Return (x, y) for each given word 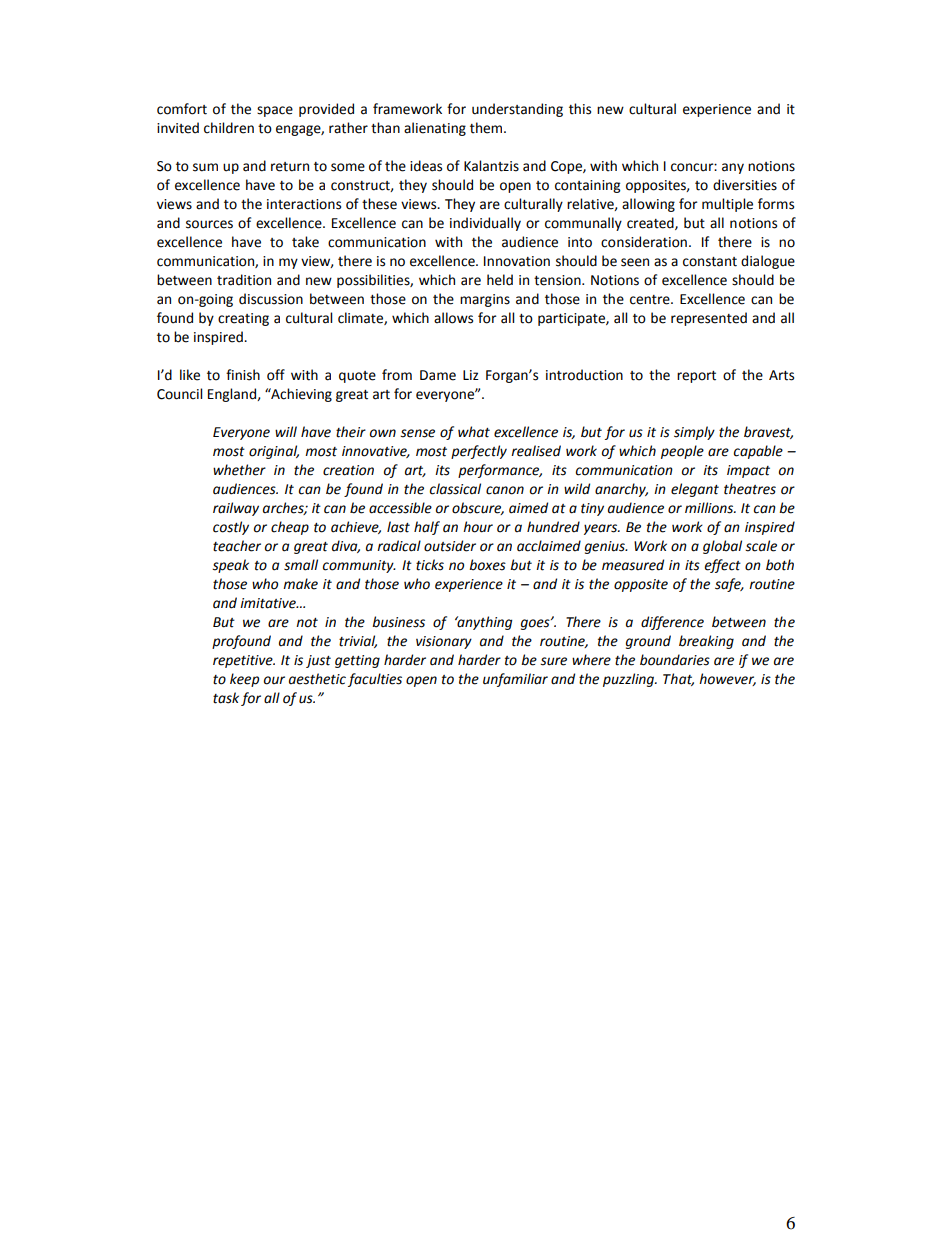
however (727, 679)
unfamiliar (515, 680)
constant (710, 262)
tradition (244, 280)
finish (243, 375)
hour (478, 527)
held (500, 280)
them (487, 128)
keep (244, 680)
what (474, 432)
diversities (745, 185)
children (229, 128)
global (722, 547)
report (696, 377)
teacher (237, 546)
